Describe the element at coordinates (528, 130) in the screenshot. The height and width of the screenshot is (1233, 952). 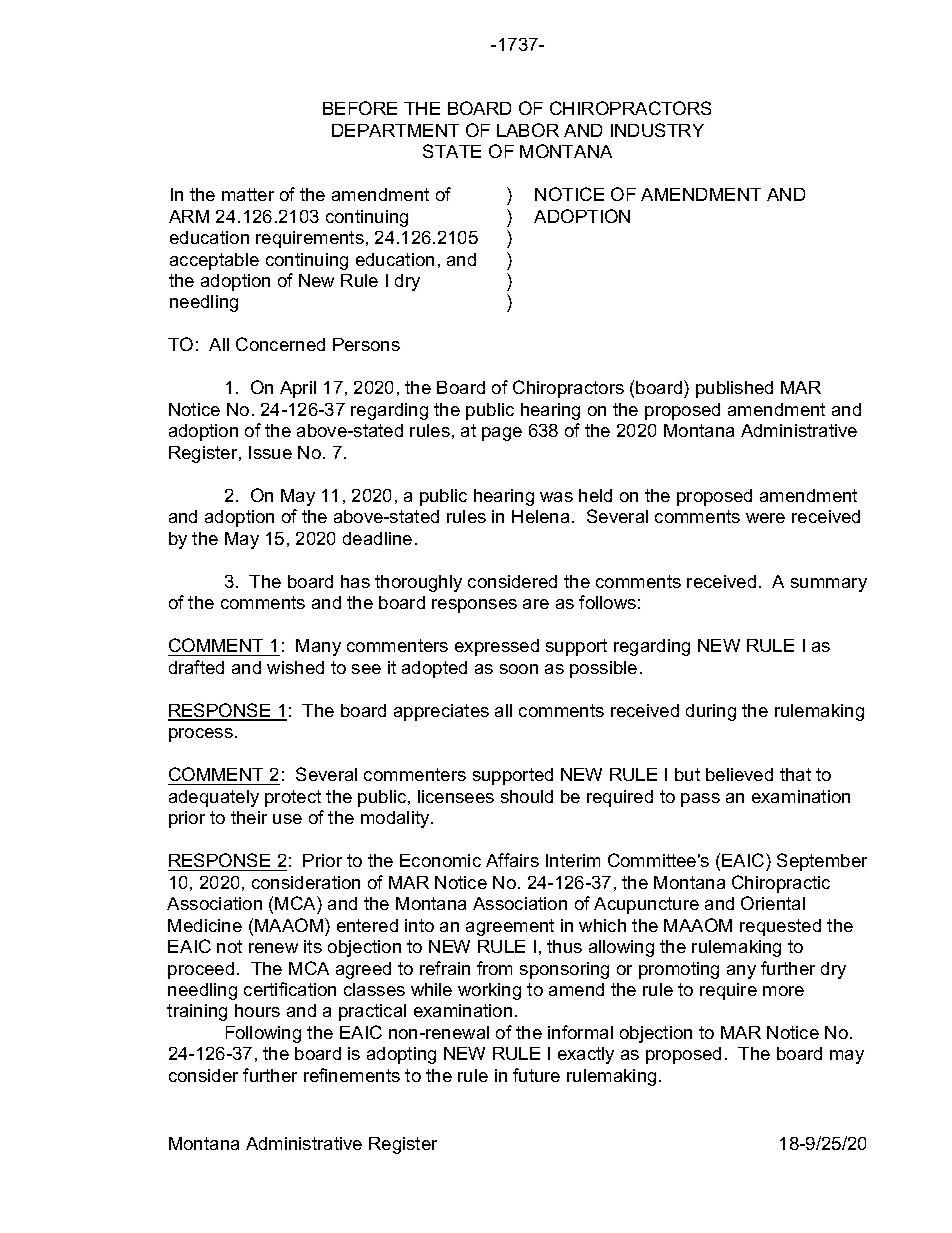
I see `LABOR` at that location.
